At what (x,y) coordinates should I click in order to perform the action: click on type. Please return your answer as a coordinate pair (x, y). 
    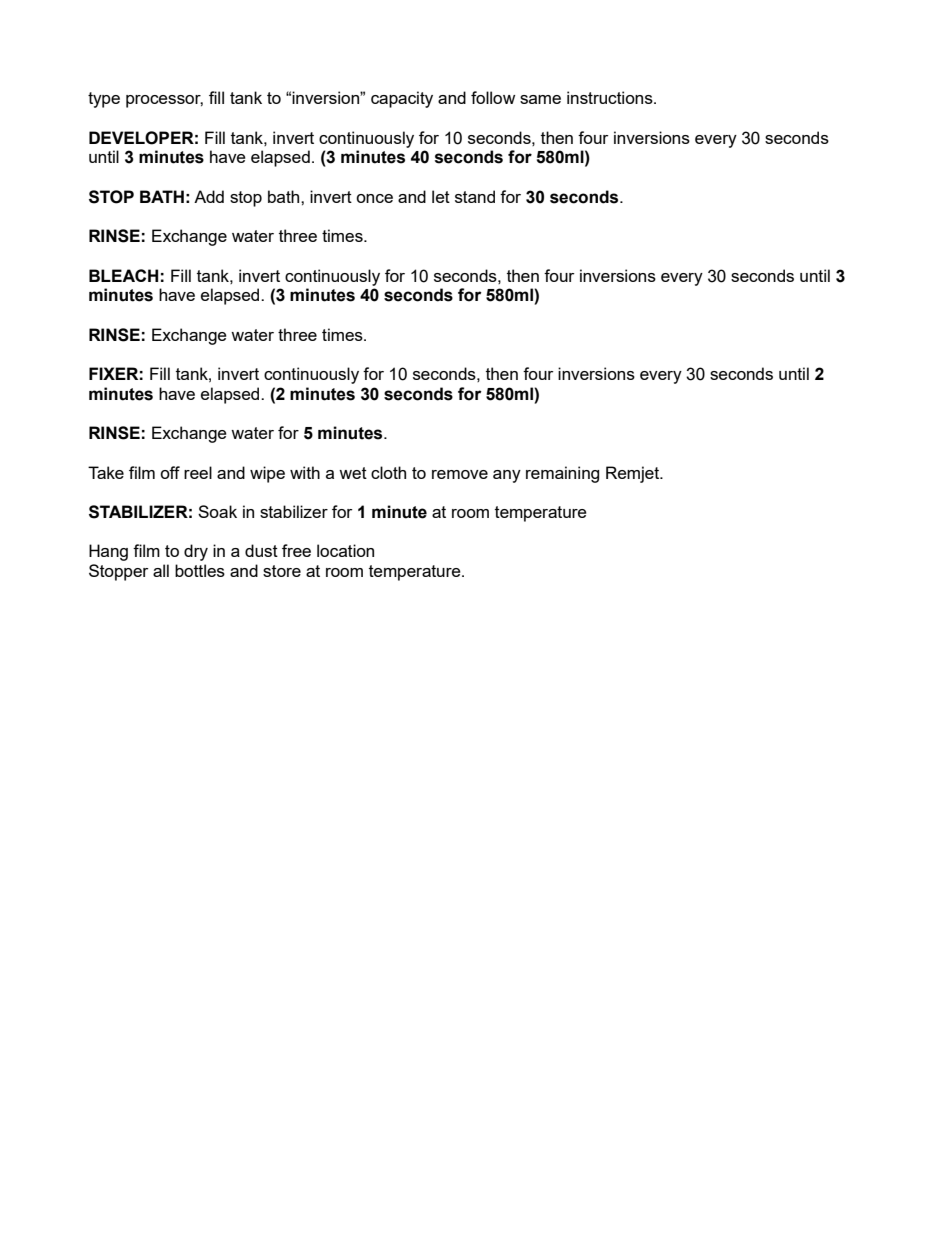
    Looking at the image, I should click on (104, 100).
